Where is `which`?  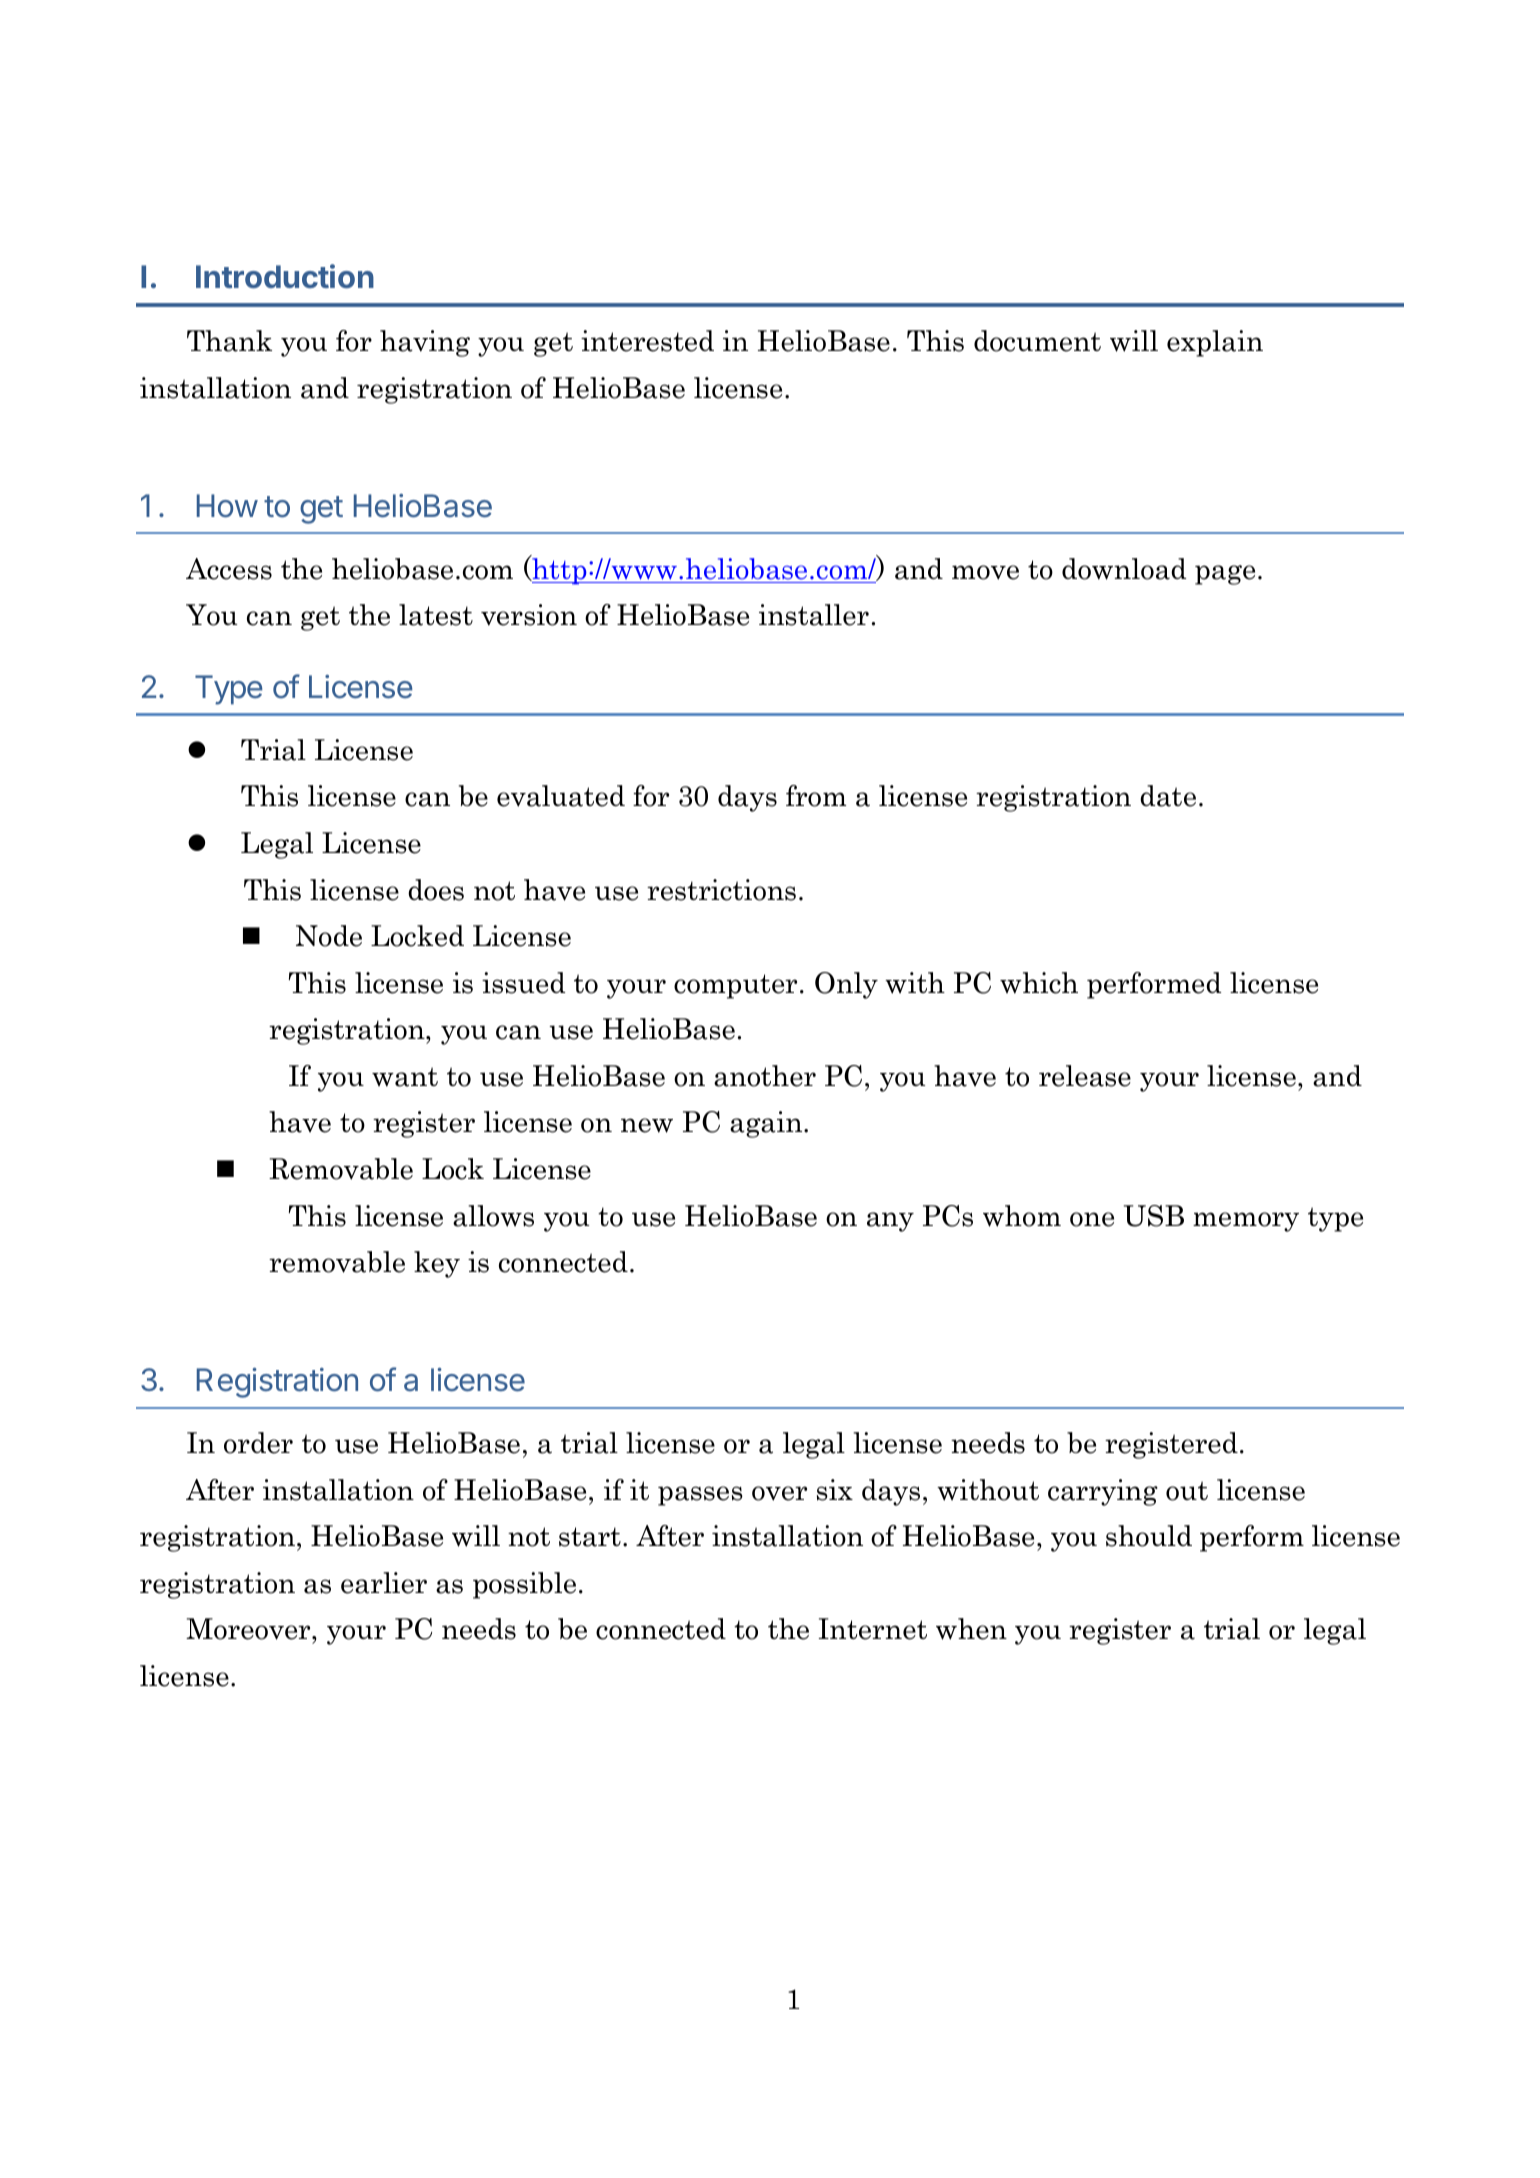
which is located at coordinates (1039, 983).
